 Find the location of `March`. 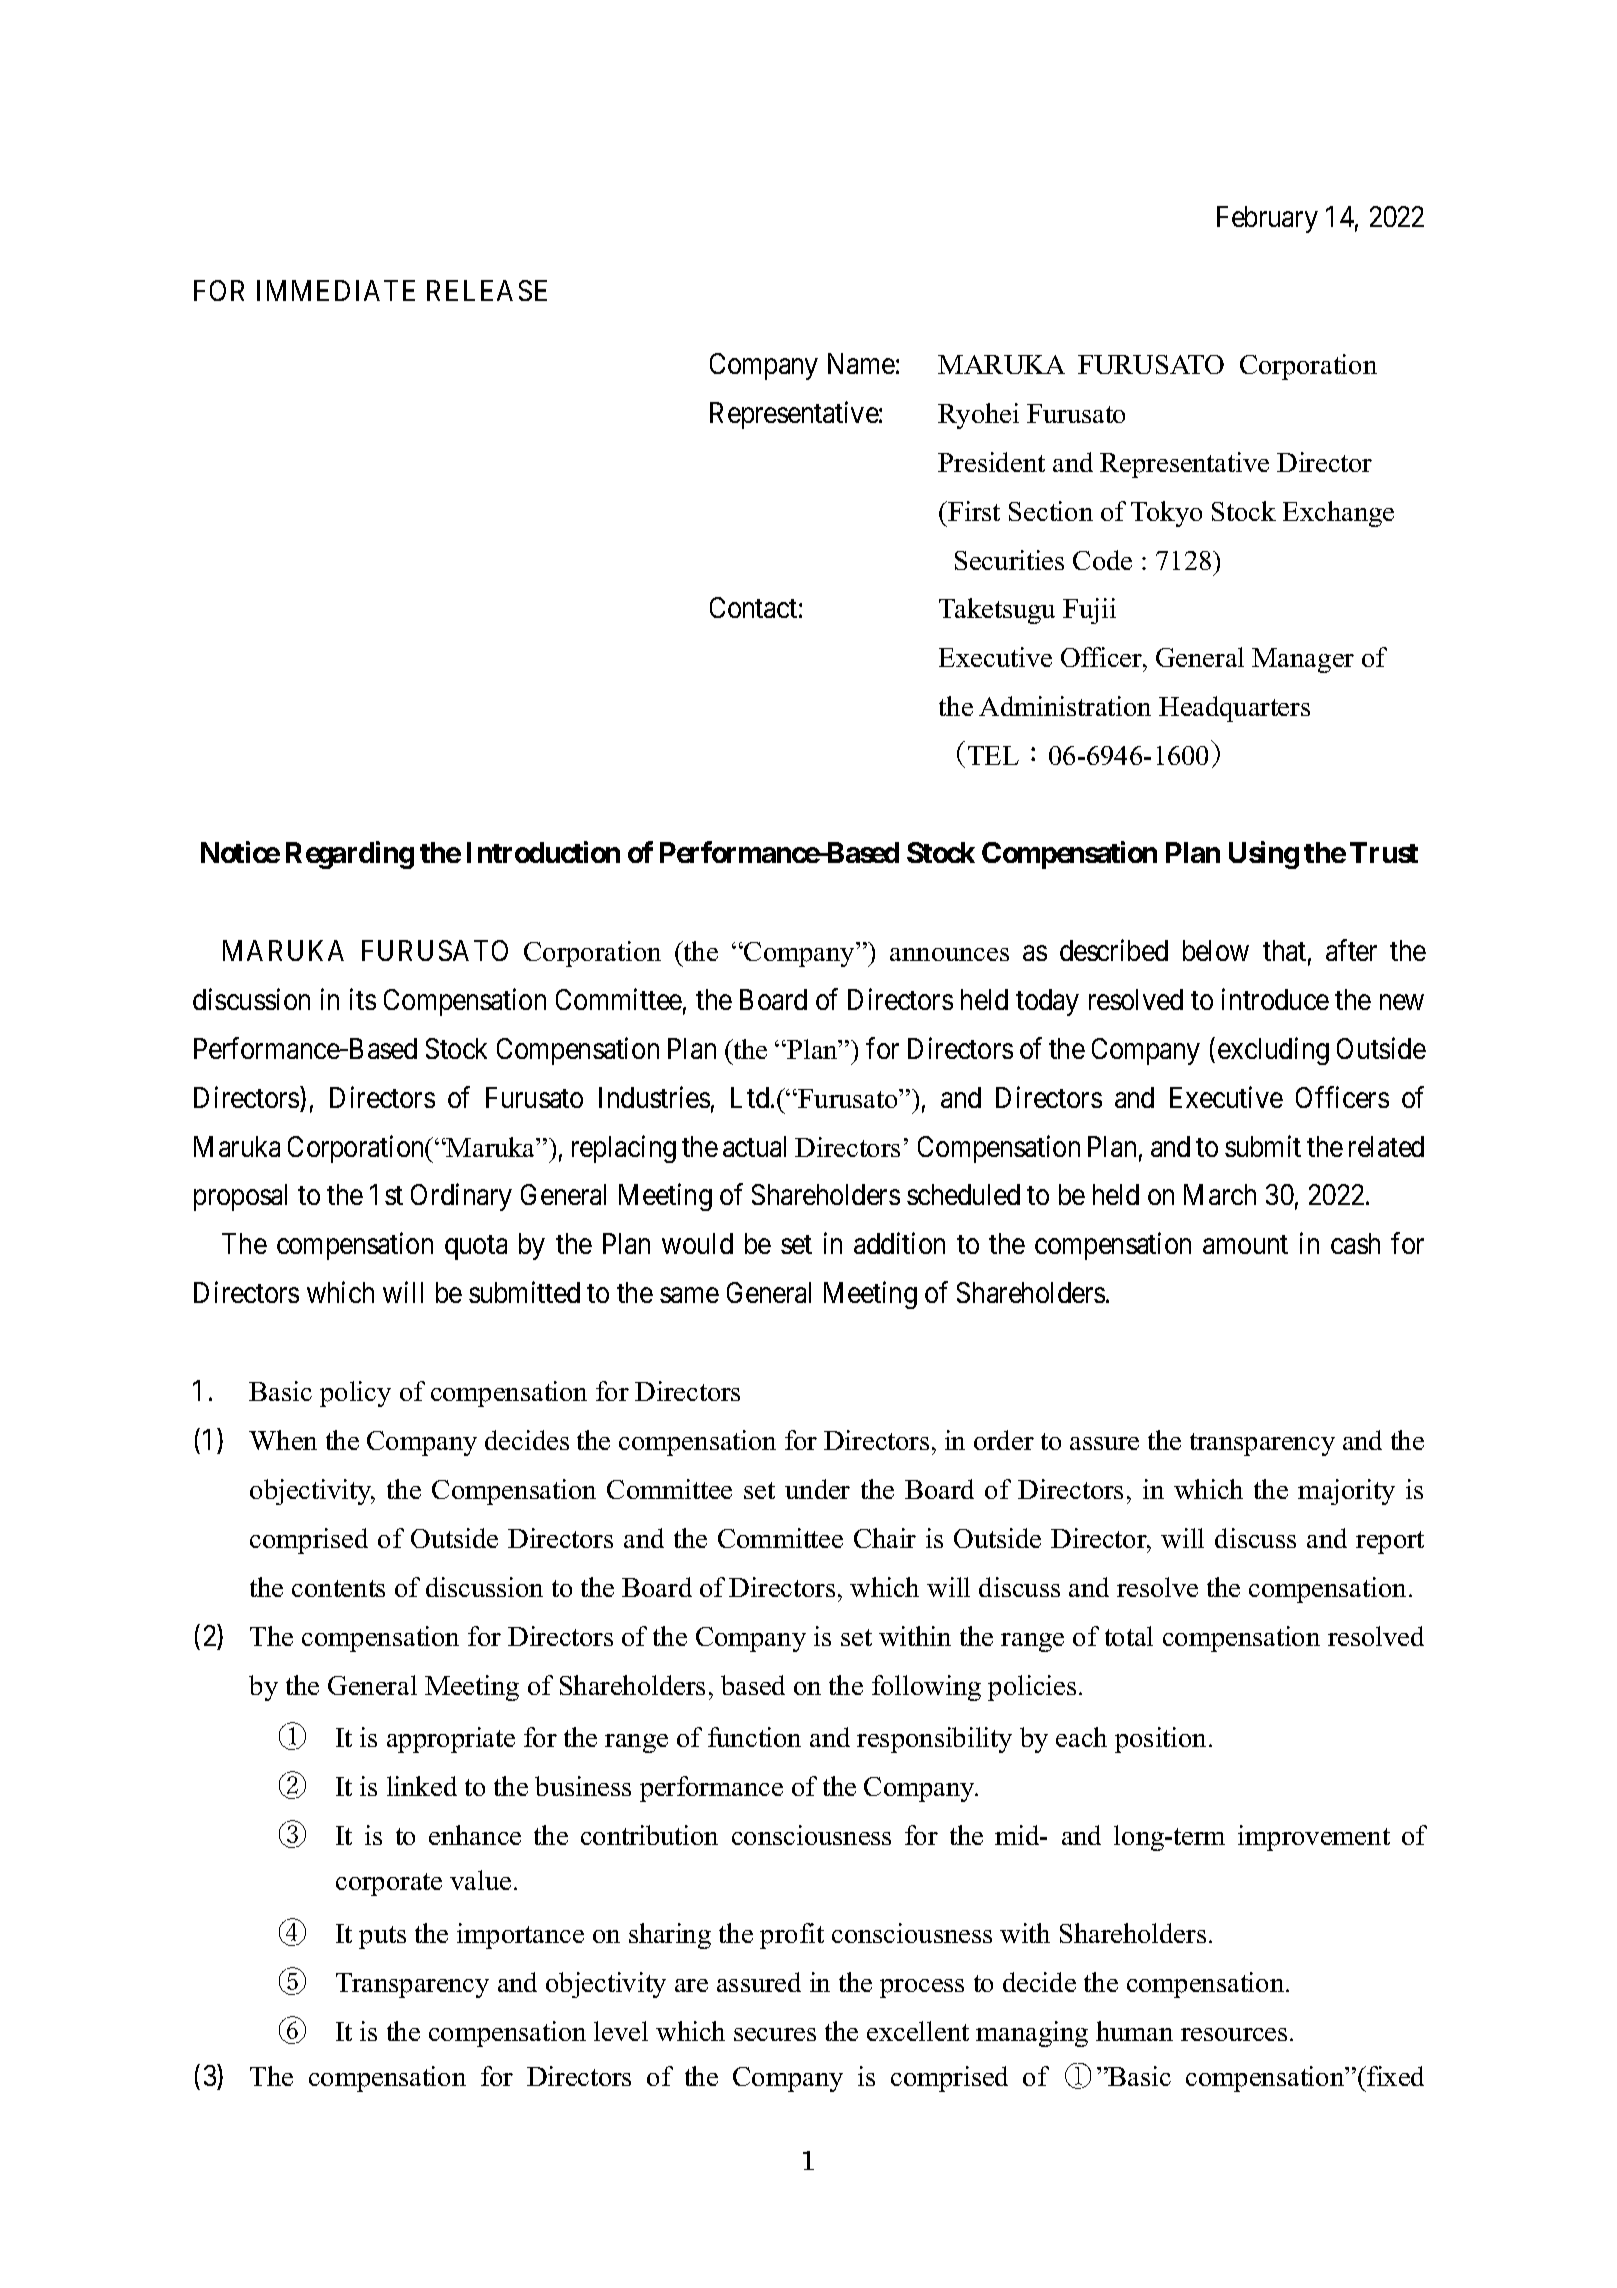

March is located at coordinates (1220, 1194).
